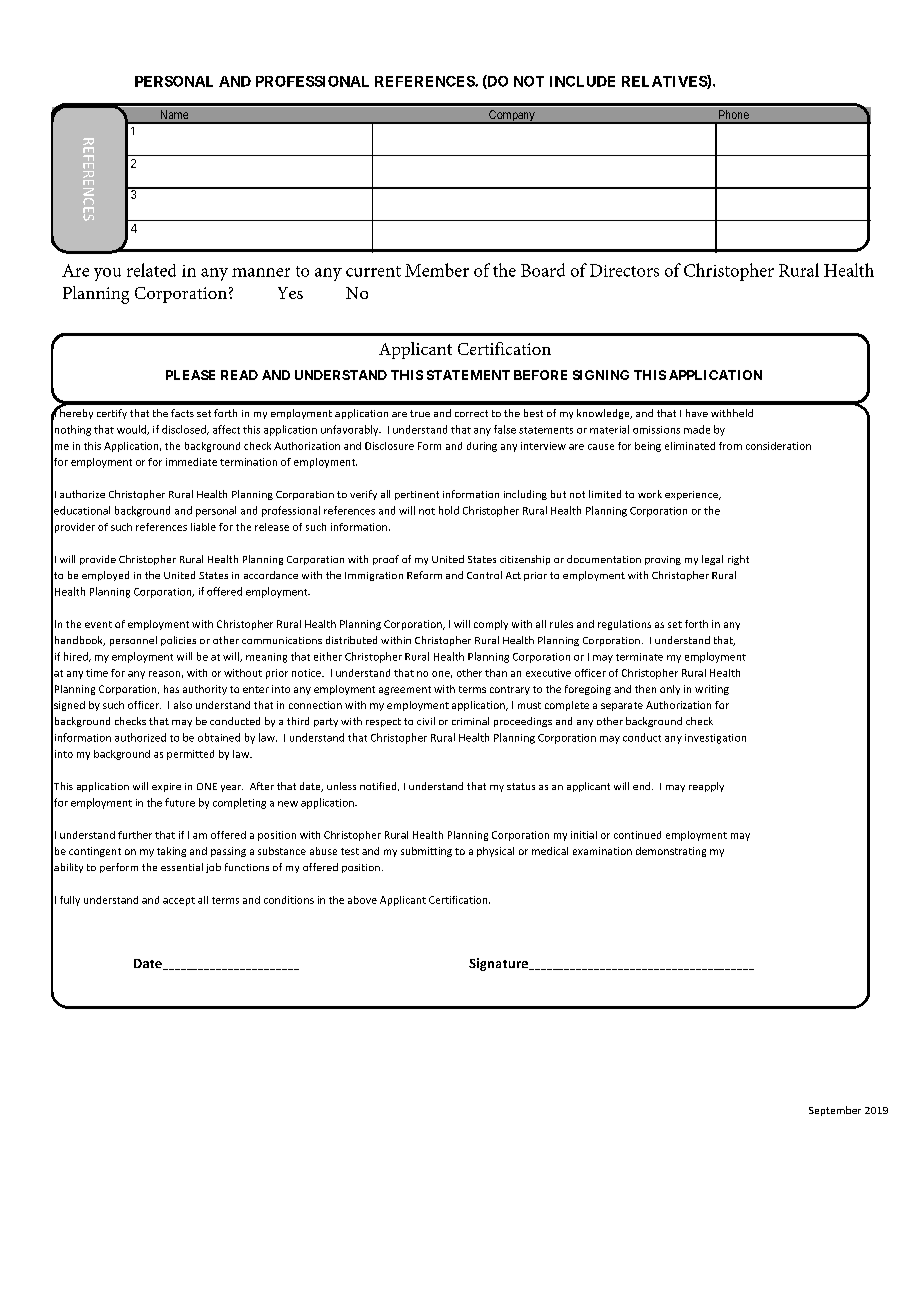 The image size is (924, 1308). Describe the element at coordinates (105, 576) in the screenshot. I see `employed` at that location.
